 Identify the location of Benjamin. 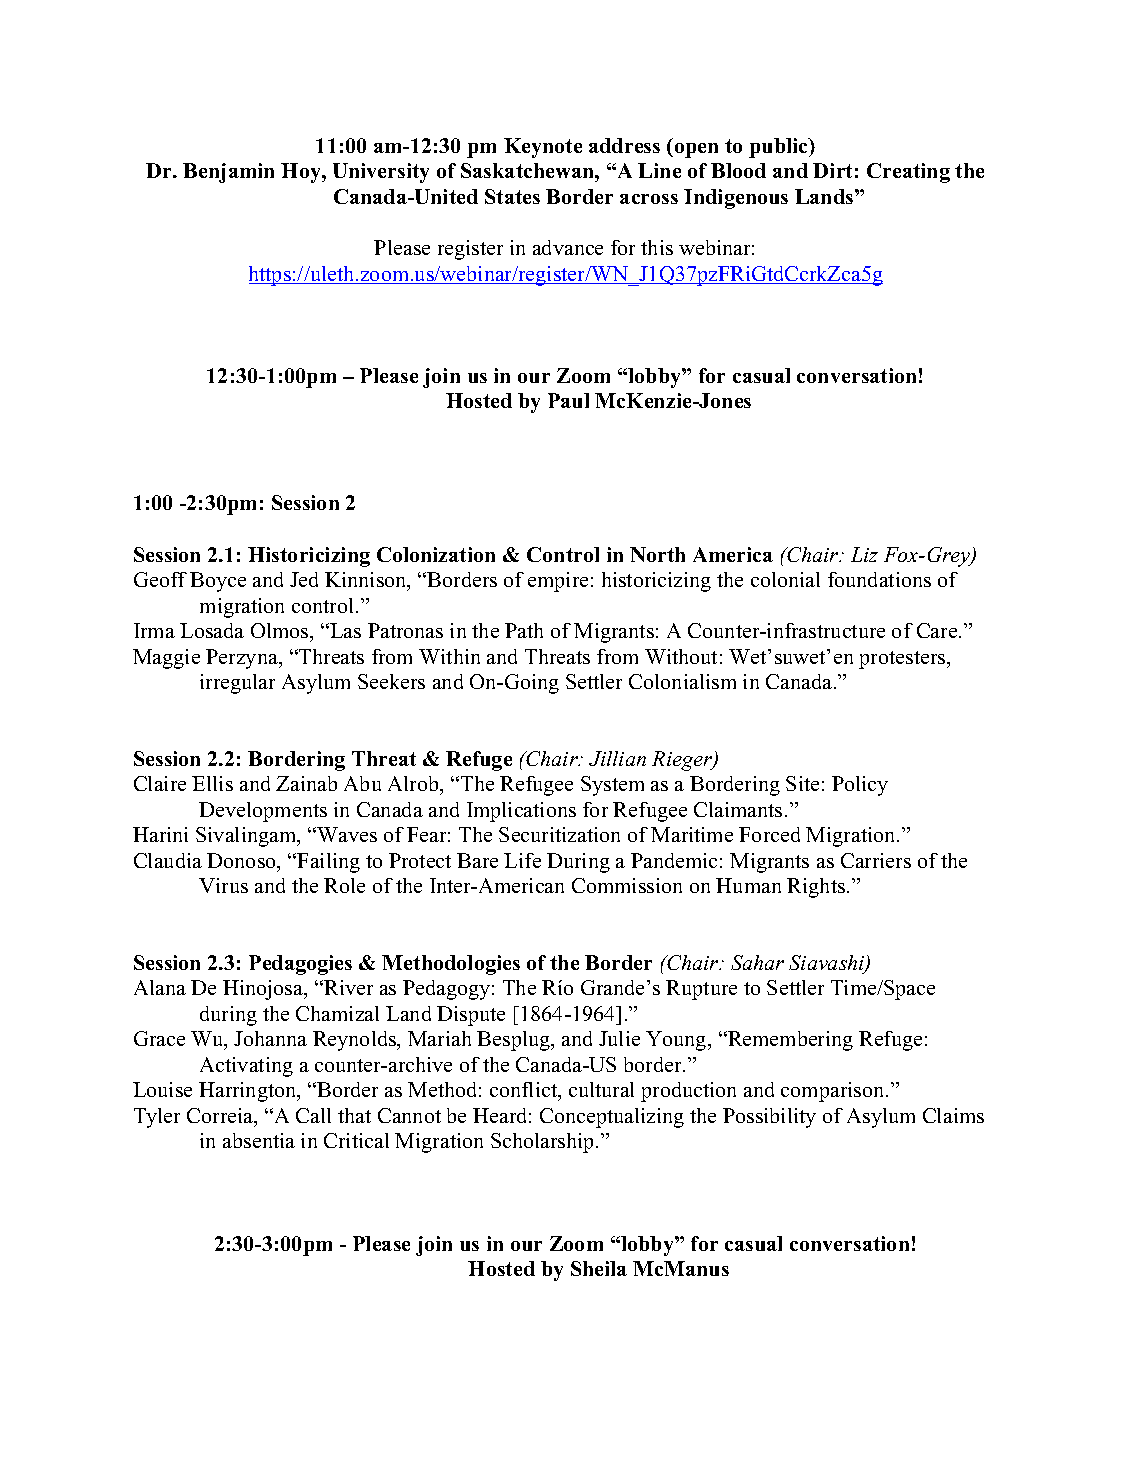
(228, 173).
